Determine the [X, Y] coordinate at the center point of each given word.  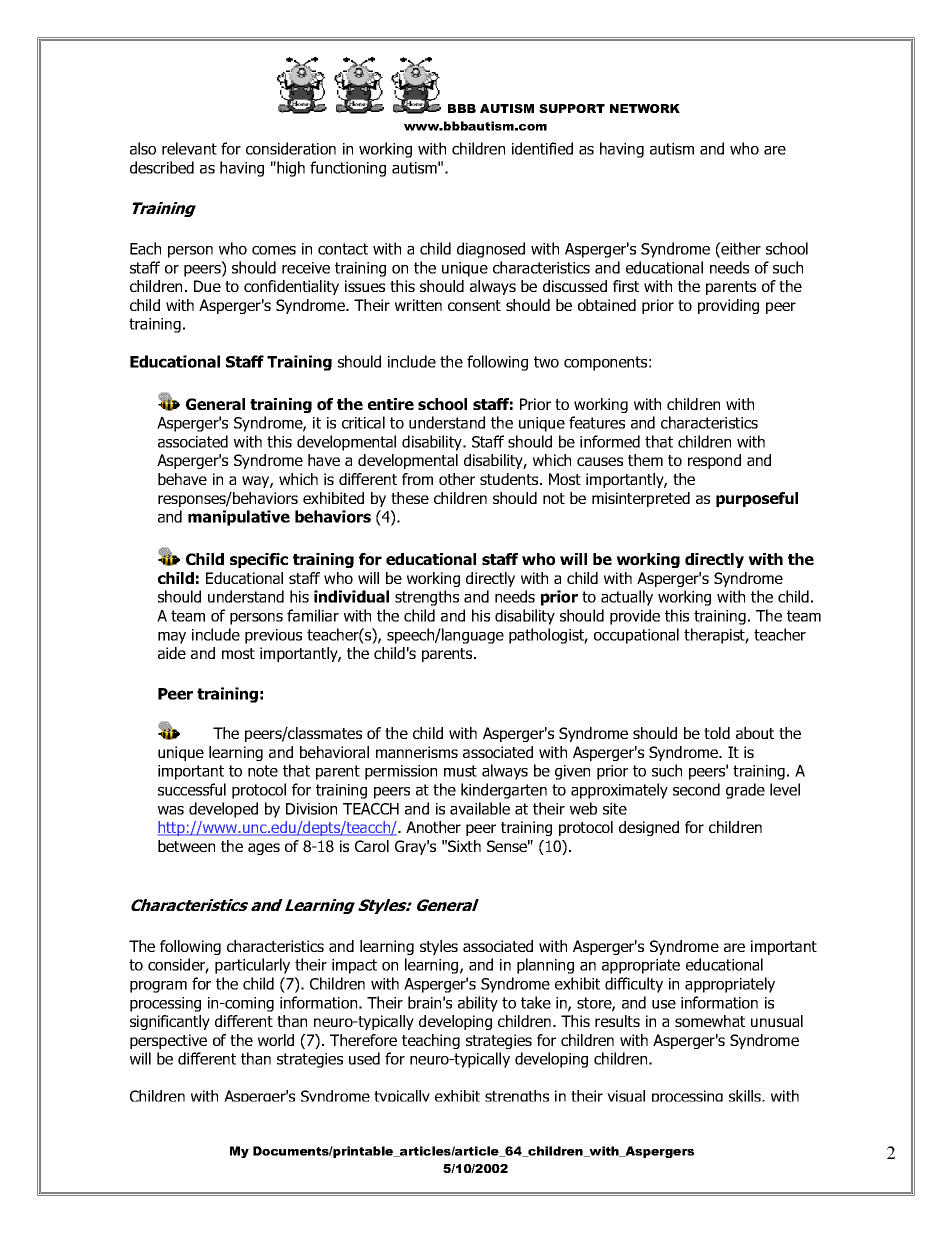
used [364, 1058]
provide [635, 617]
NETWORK [645, 108]
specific [259, 560]
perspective [168, 1041]
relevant [189, 148]
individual [351, 596]
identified [542, 148]
